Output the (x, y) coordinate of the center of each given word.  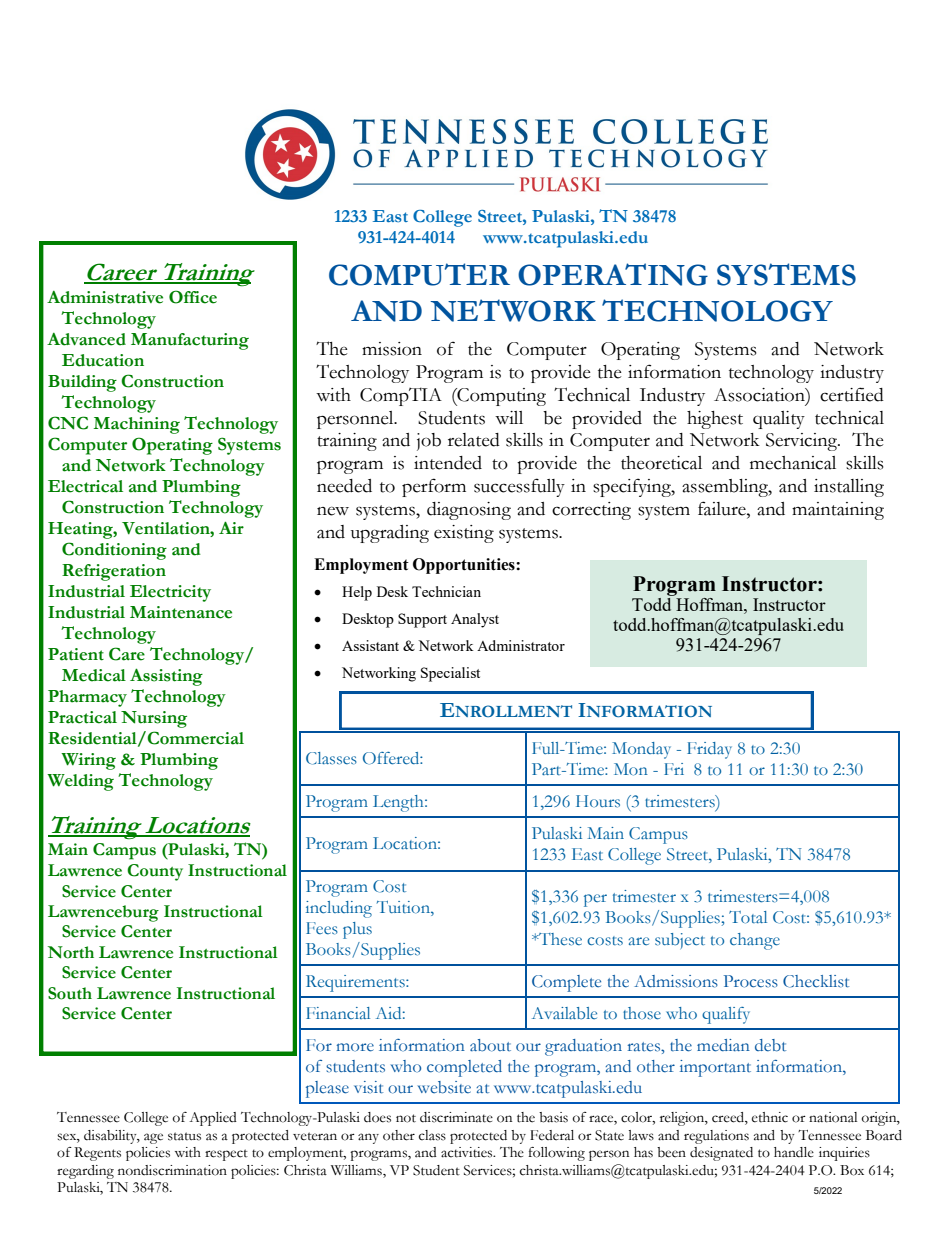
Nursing (154, 719)
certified (852, 394)
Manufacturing (190, 341)
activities (468, 1152)
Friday (709, 750)
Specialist (450, 674)
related (474, 440)
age (153, 1138)
